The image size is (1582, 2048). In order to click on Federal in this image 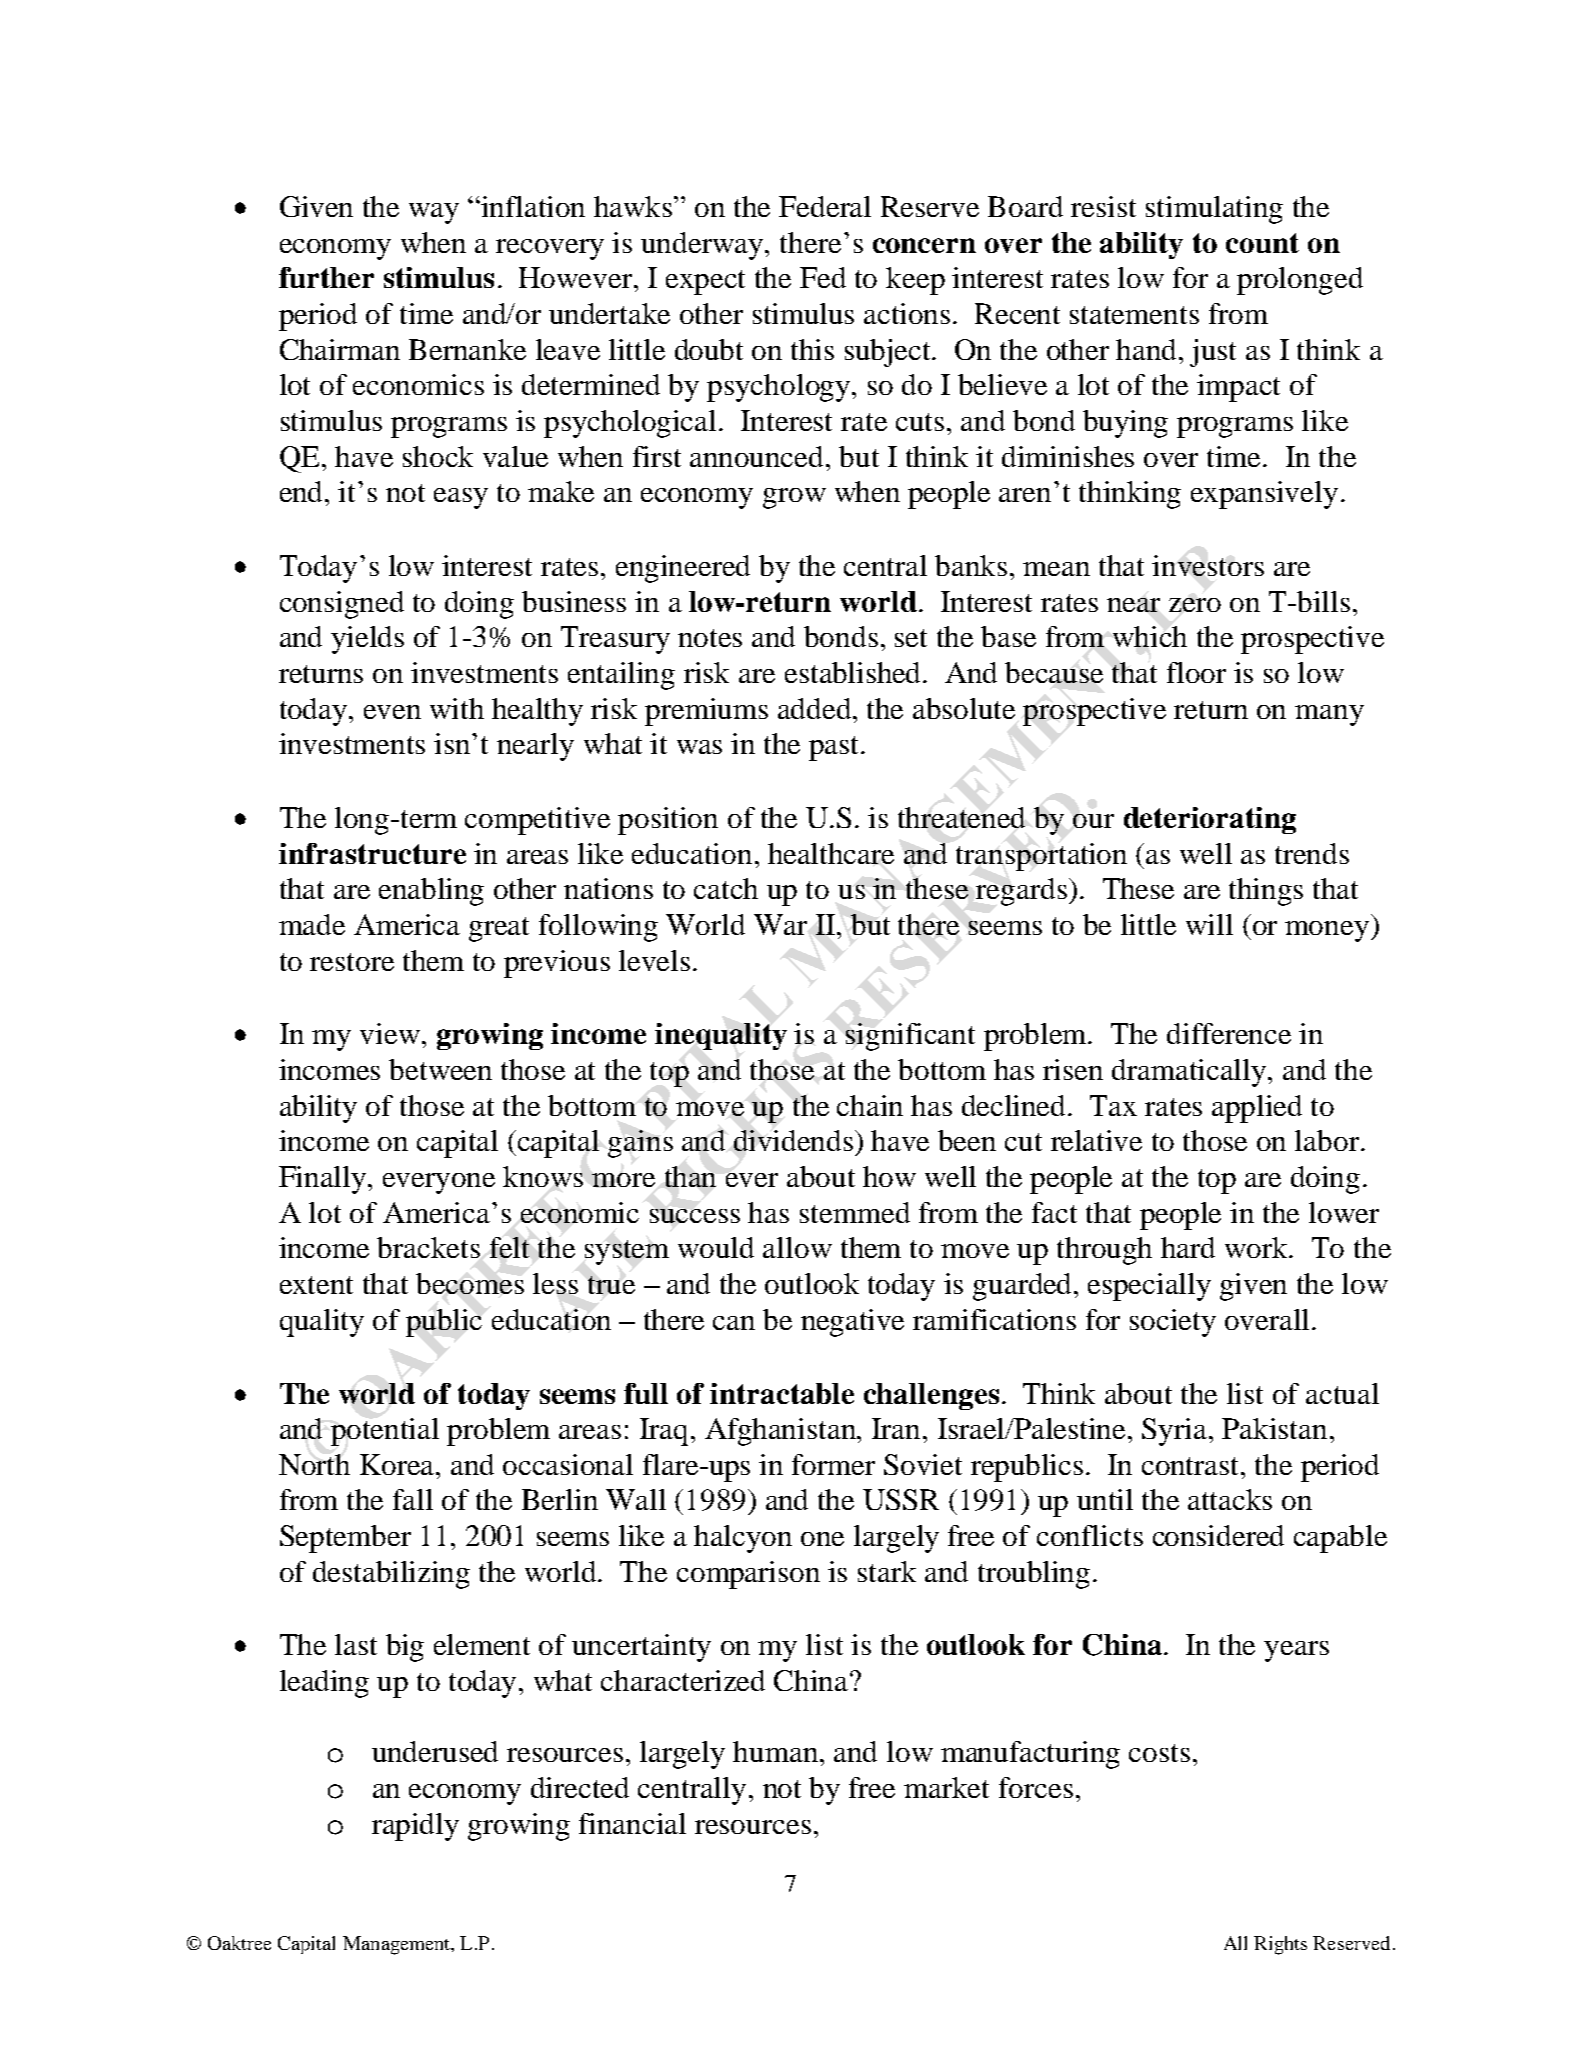, I will do `click(825, 206)`.
